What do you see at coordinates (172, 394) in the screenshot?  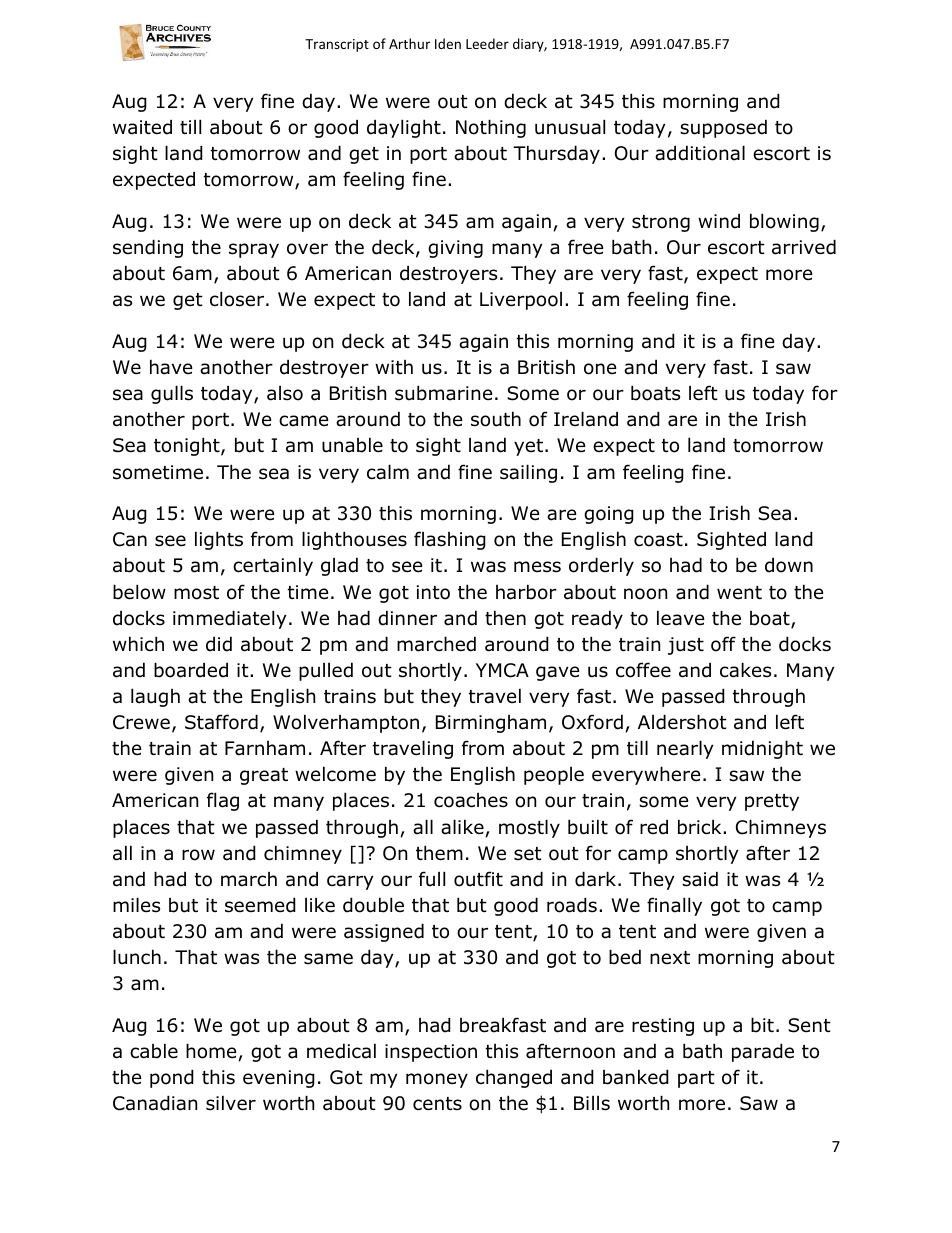 I see `gulls` at bounding box center [172, 394].
